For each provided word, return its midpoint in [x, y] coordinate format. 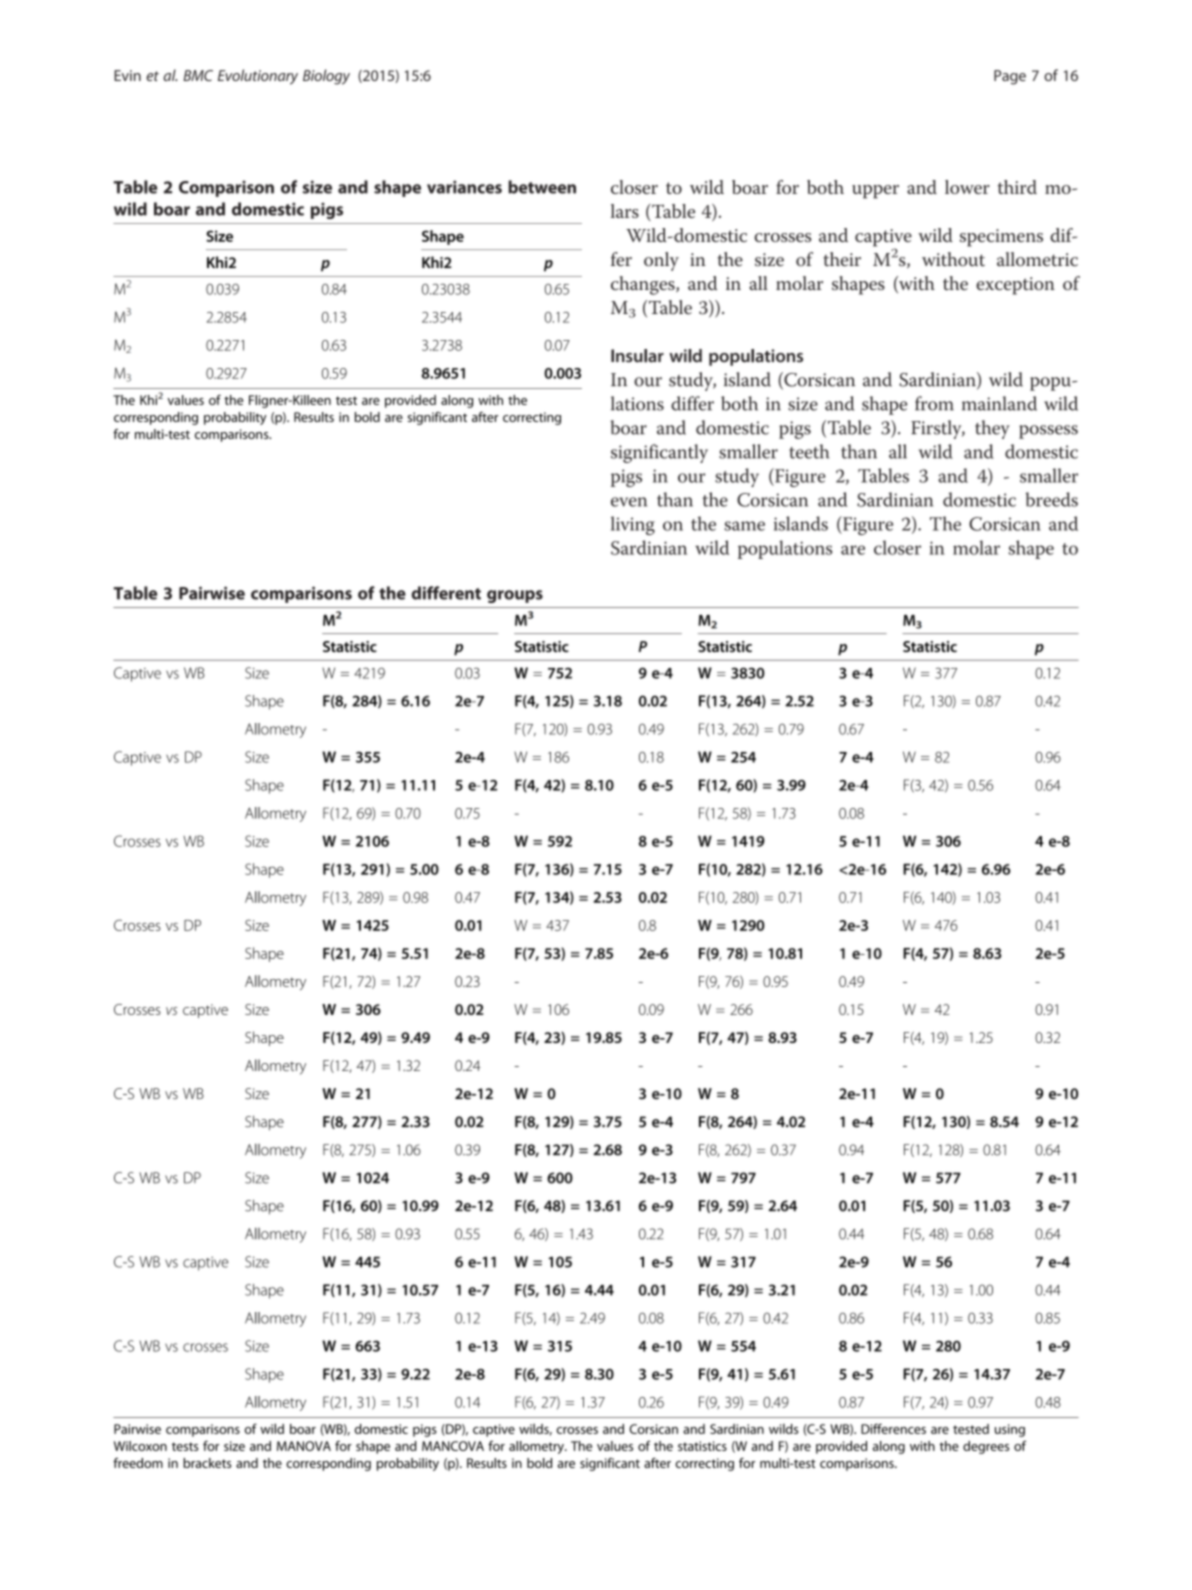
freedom [138, 1463]
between [542, 187]
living [633, 525]
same [744, 526]
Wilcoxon [140, 1446]
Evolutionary [258, 77]
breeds [1052, 499]
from [934, 403]
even [629, 502]
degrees [986, 1447]
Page [1010, 77]
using [1010, 1430]
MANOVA [304, 1446]
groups [515, 596]
